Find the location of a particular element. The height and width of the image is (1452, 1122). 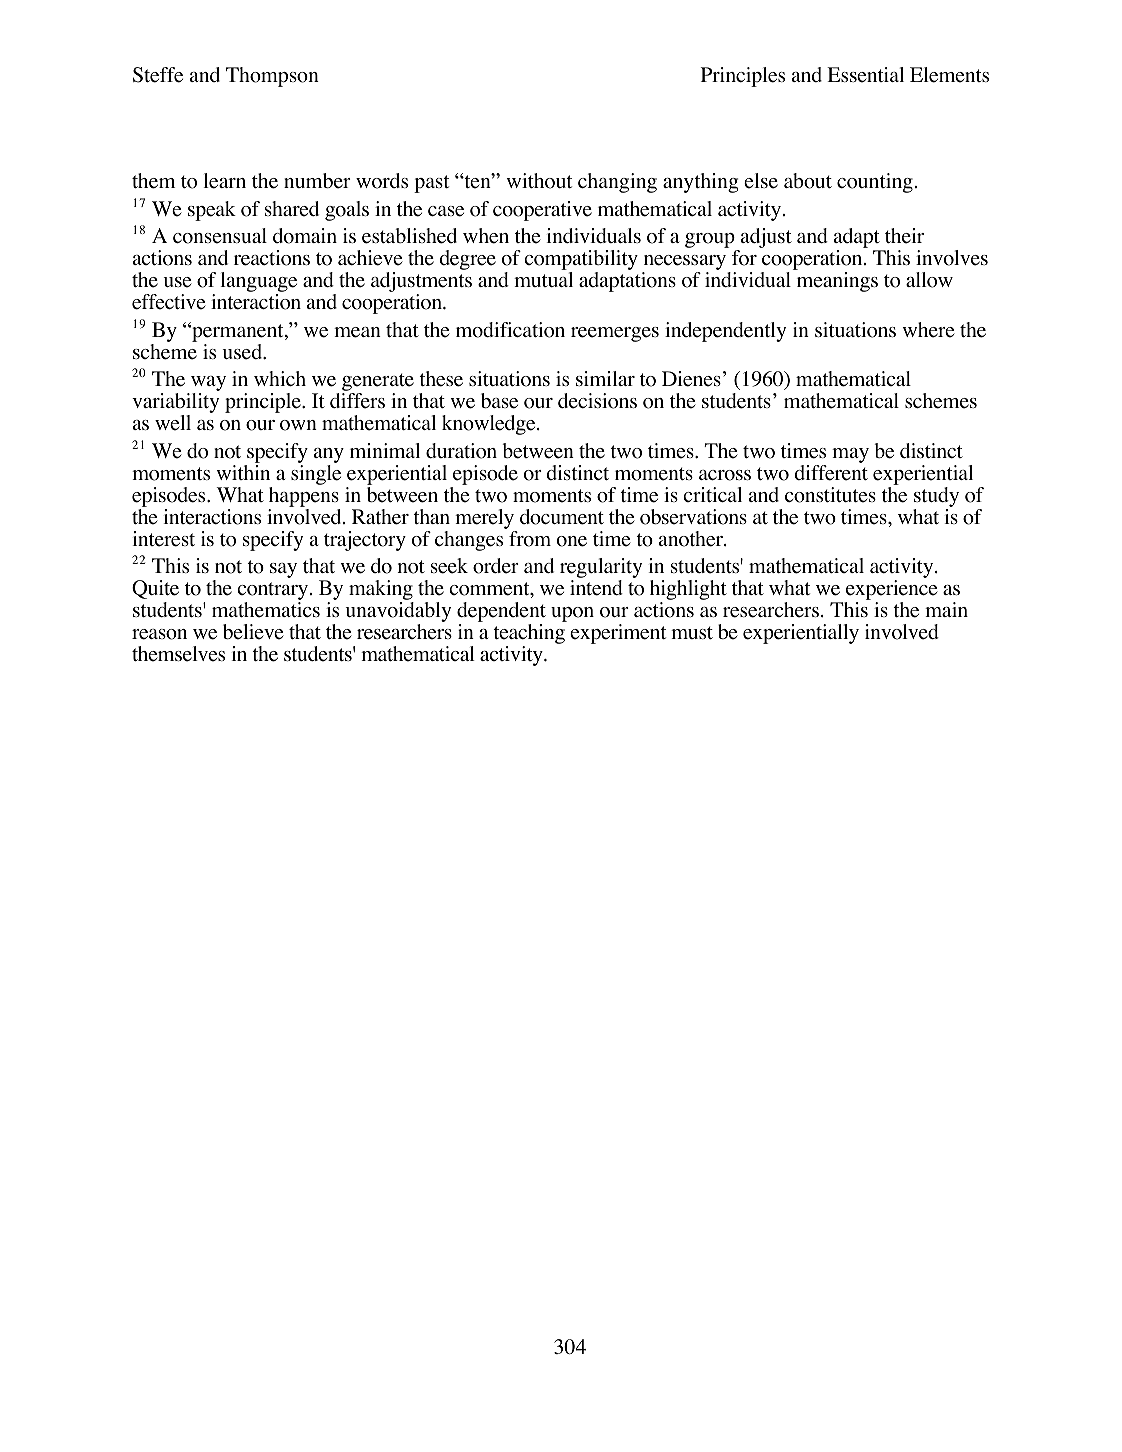

Essential is located at coordinates (865, 75).
